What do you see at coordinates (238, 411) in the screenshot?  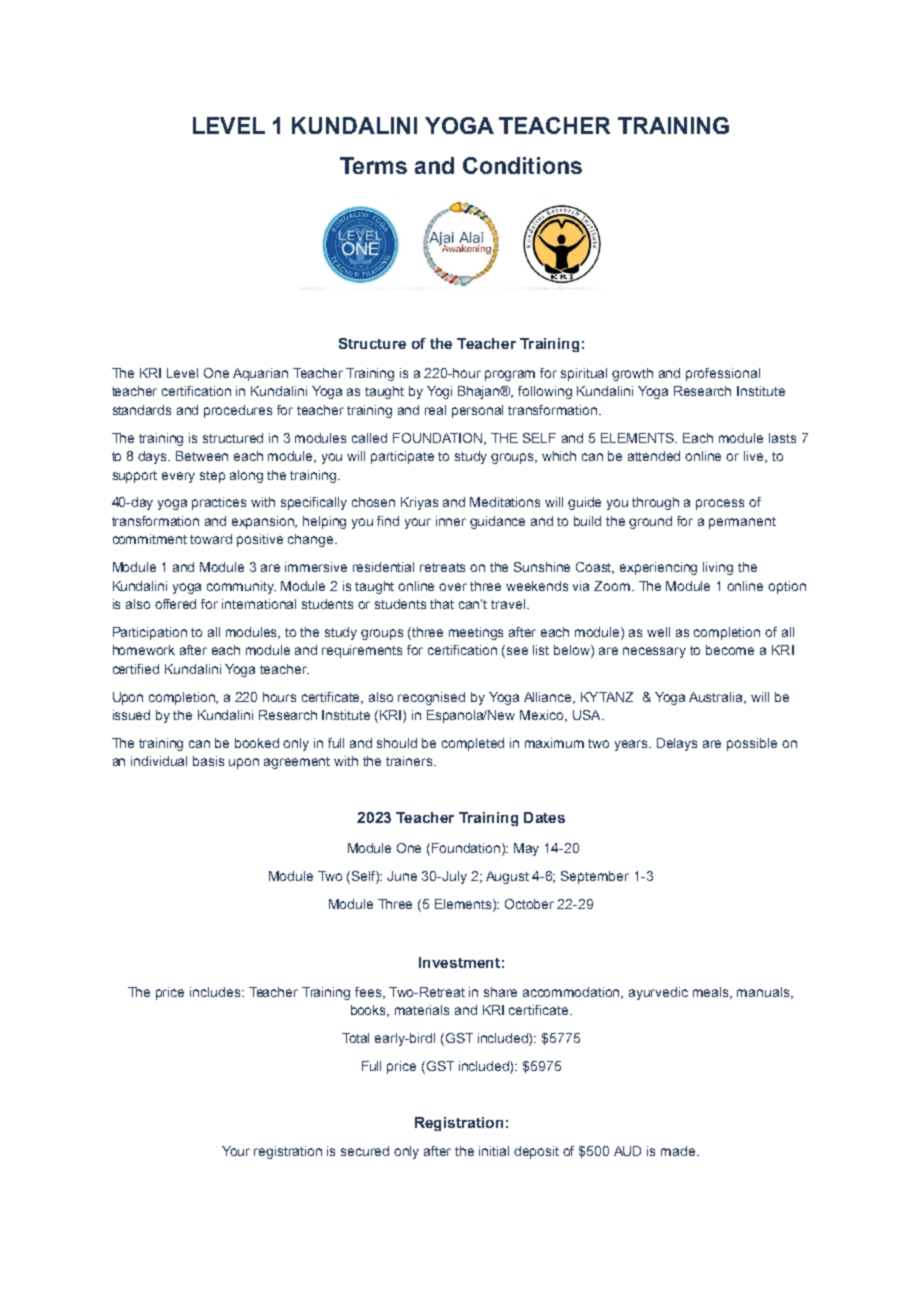 I see `procedures` at bounding box center [238, 411].
